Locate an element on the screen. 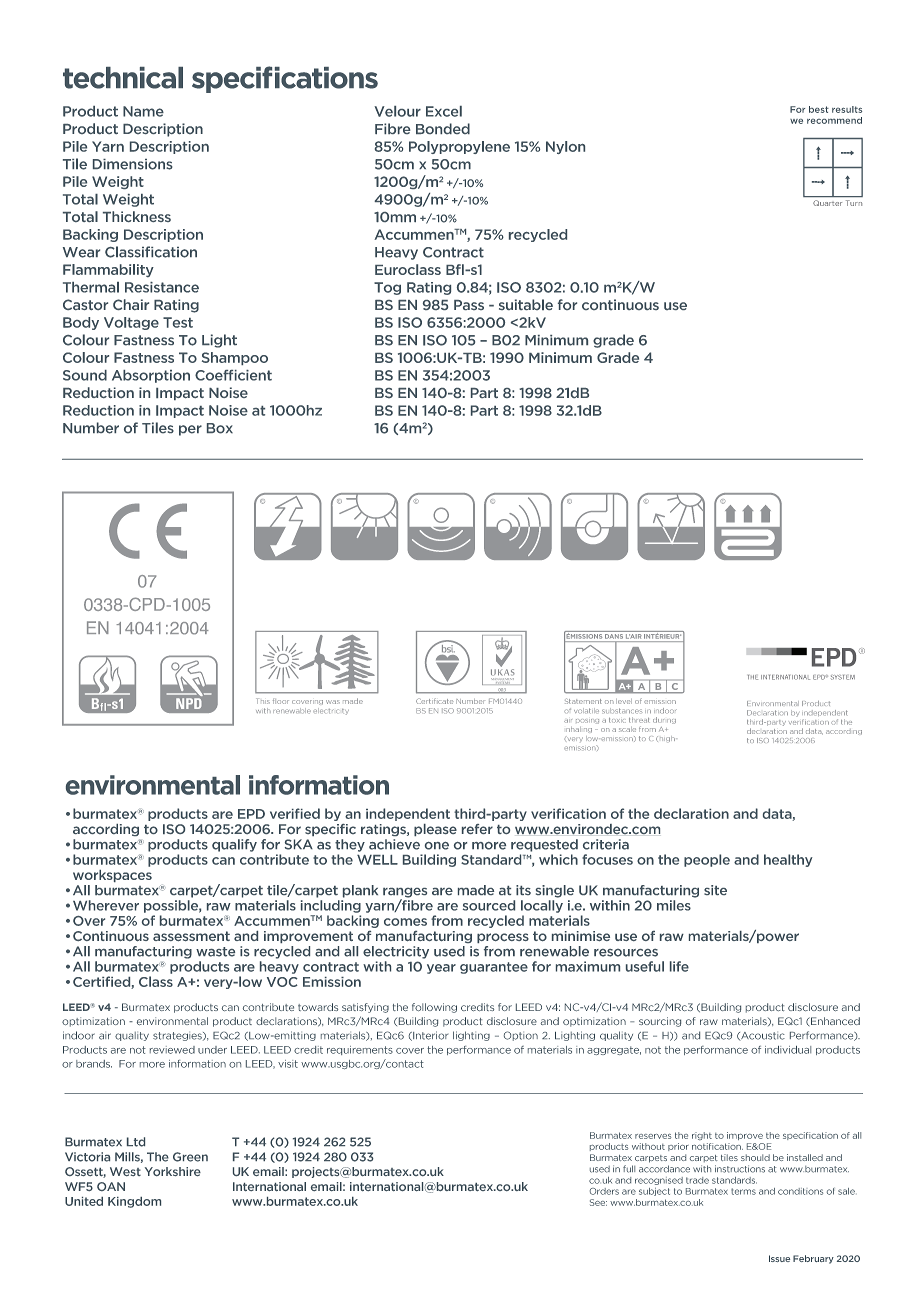 The height and width of the screenshot is (1308, 924). suitable is located at coordinates (526, 304).
